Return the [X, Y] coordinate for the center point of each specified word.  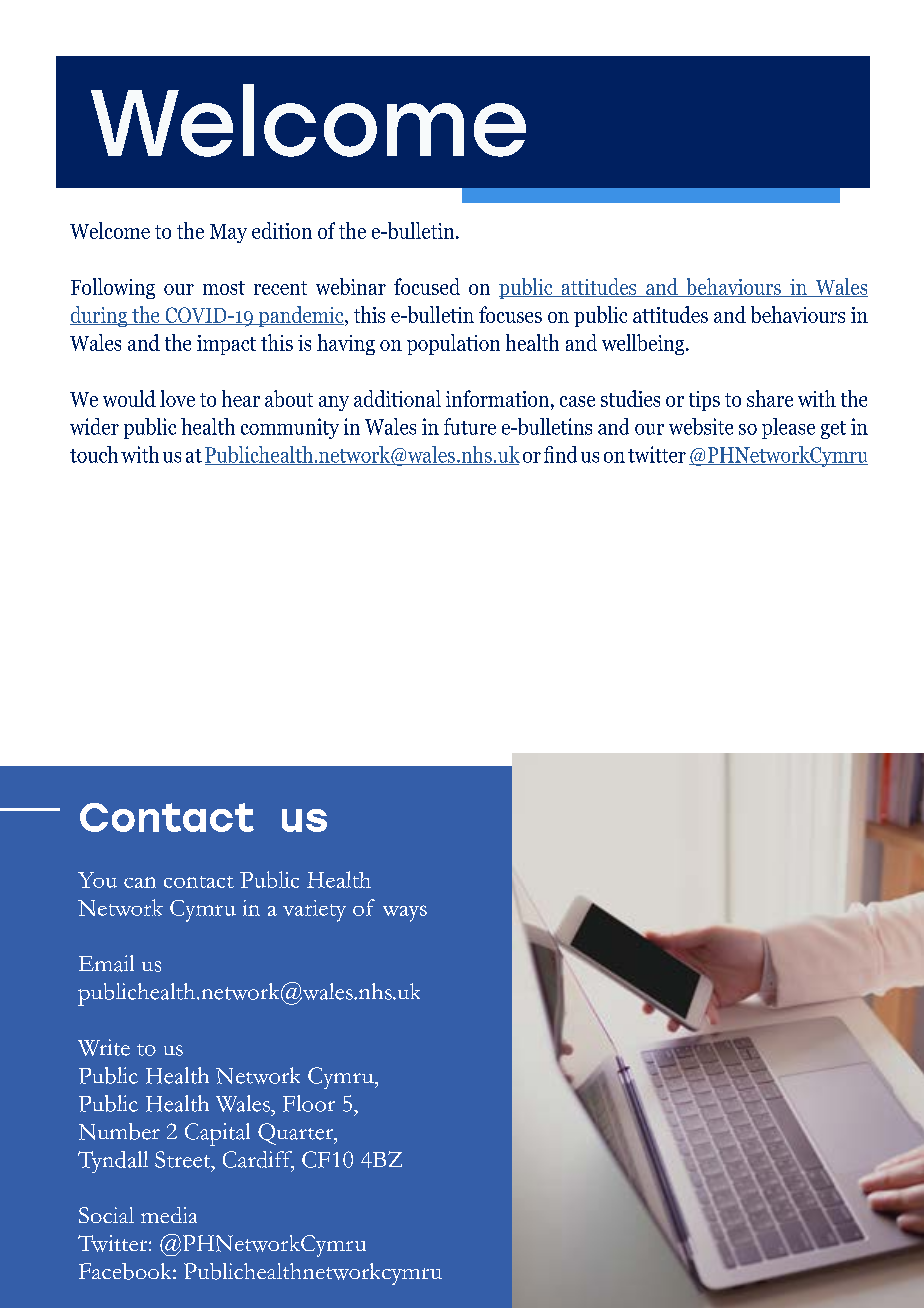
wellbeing [644, 344]
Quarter [297, 1134]
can [140, 882]
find [560, 454]
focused [427, 286]
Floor [309, 1103]
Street [183, 1159]
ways [405, 913]
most [224, 288]
